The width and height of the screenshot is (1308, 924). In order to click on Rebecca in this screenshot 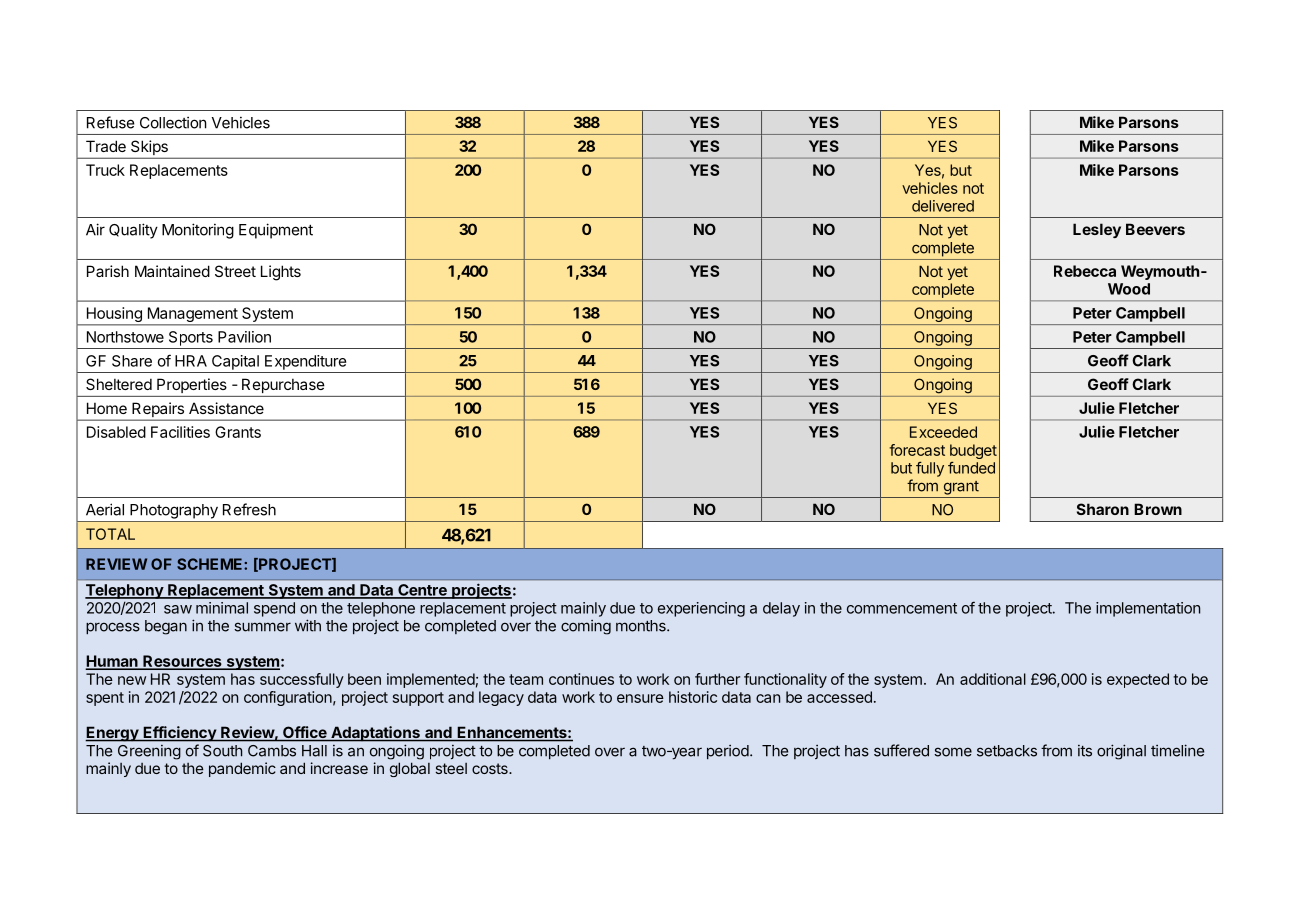, I will do `click(1085, 271)`.
